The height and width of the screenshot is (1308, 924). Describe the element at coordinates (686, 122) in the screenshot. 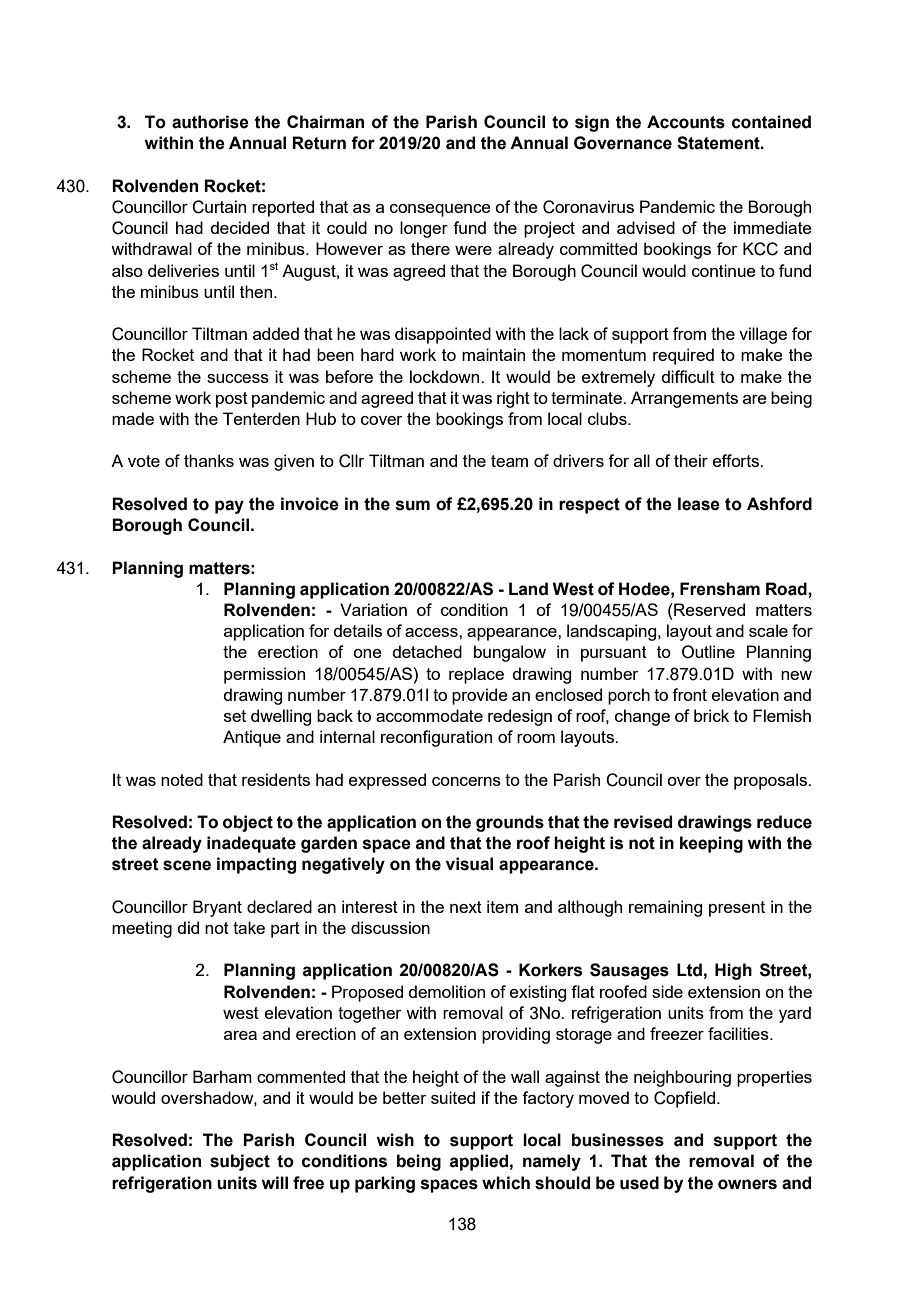

I see `Accounts` at that location.
